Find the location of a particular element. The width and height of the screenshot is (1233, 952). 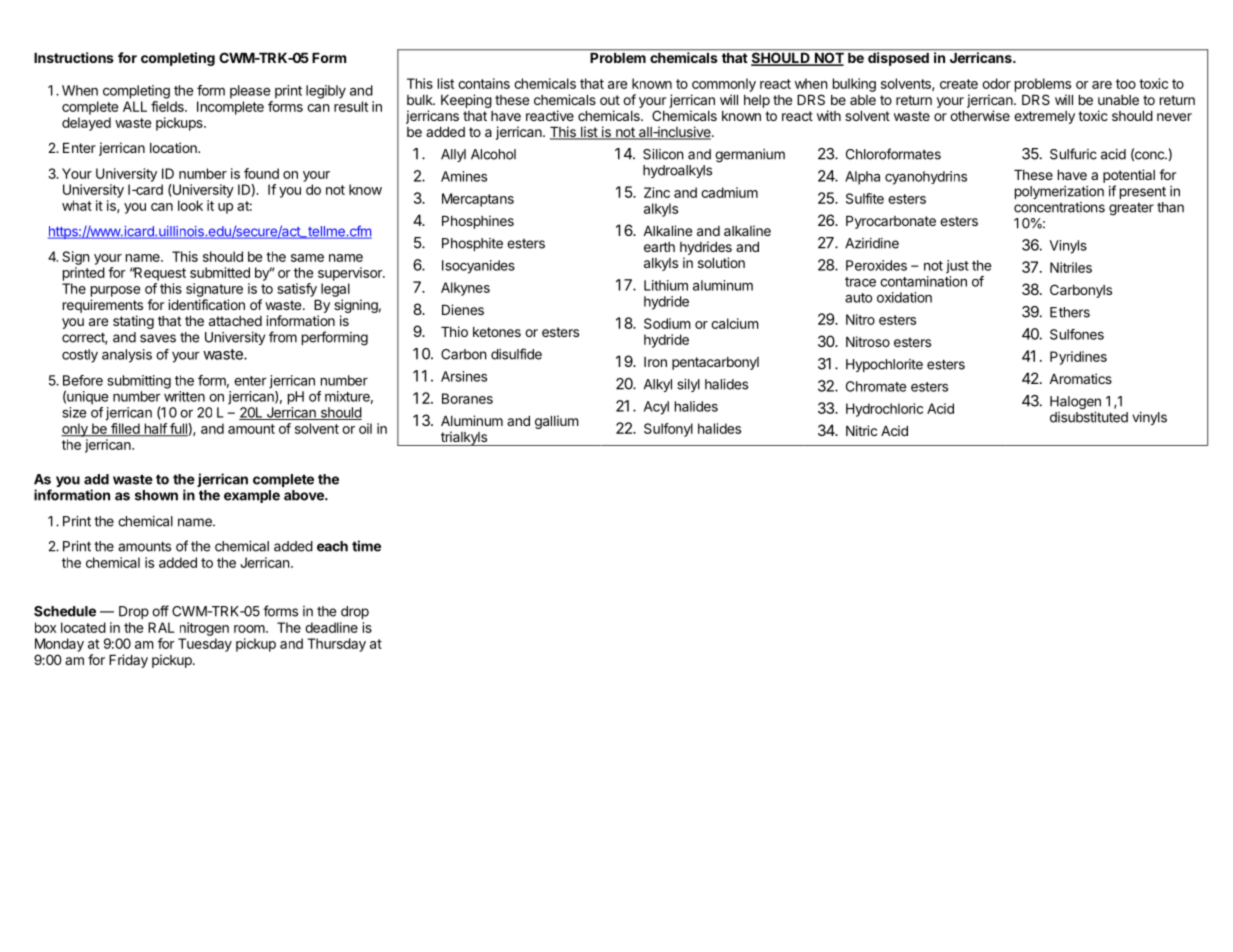

Iron is located at coordinates (655, 362).
